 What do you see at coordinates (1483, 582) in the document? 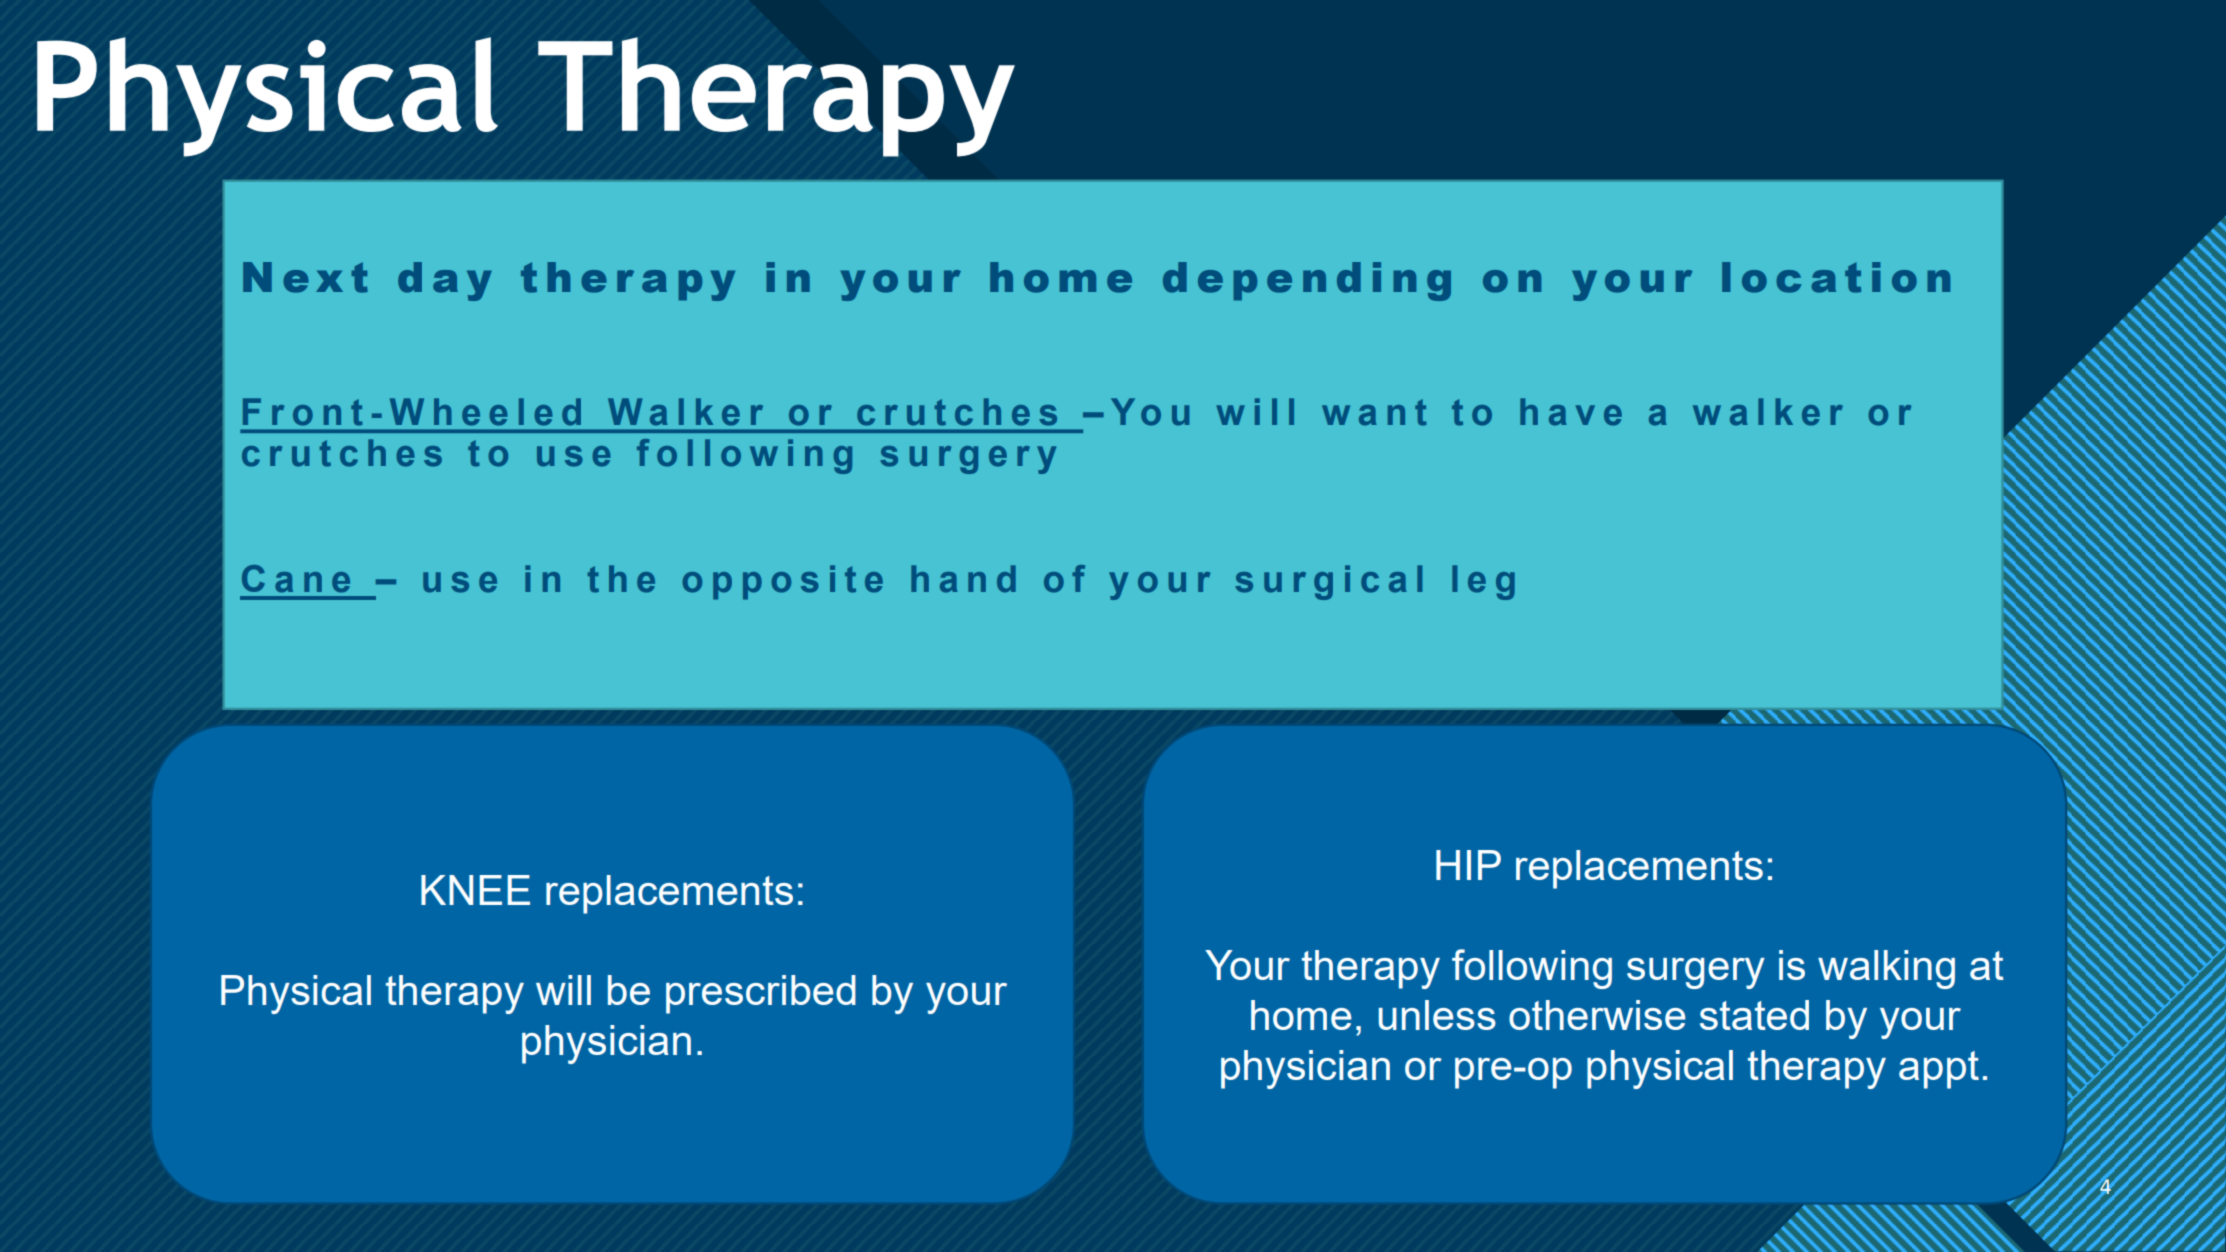
I see `leg` at bounding box center [1483, 582].
